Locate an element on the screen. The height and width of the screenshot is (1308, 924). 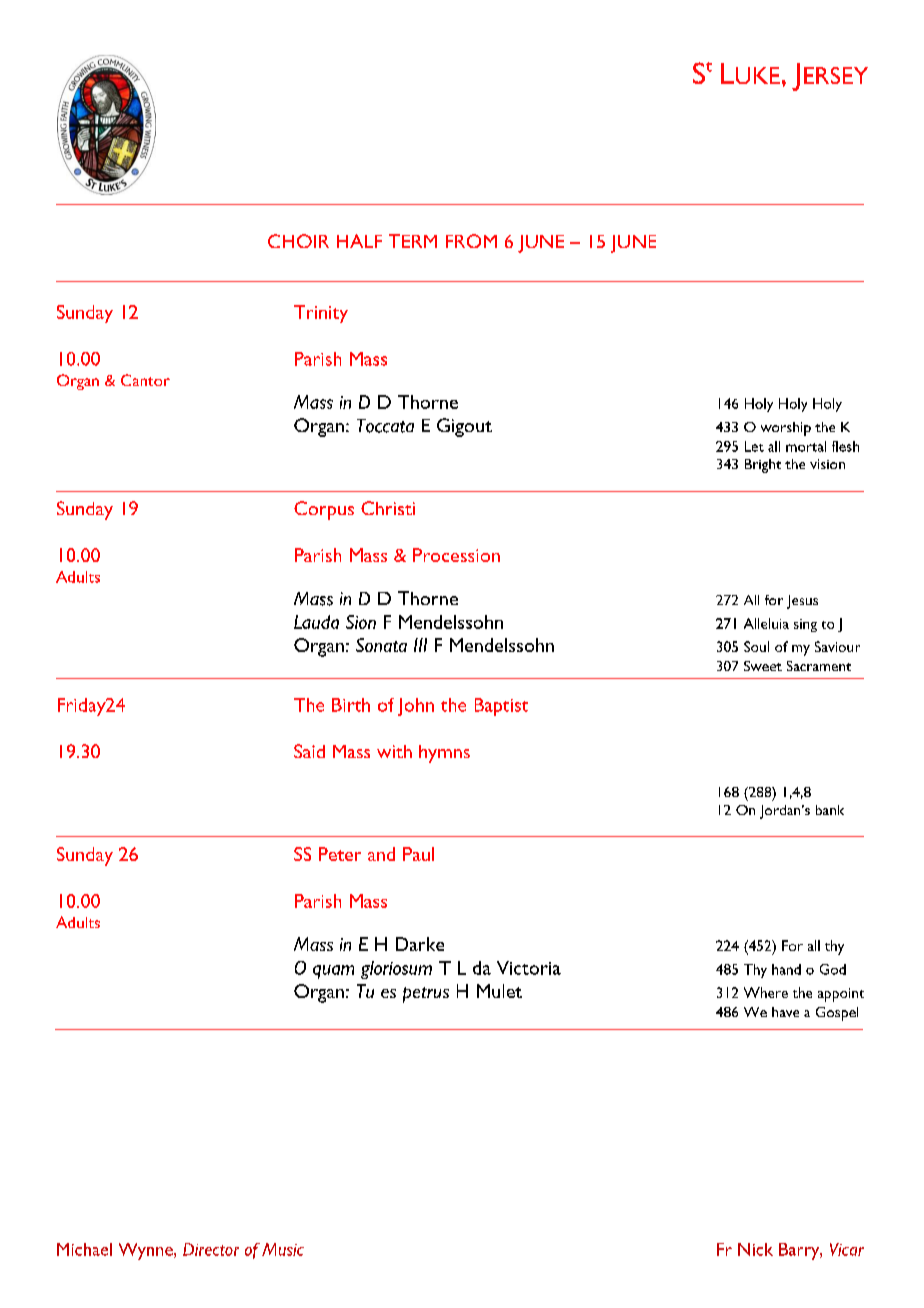
III is located at coordinates (420, 645).
